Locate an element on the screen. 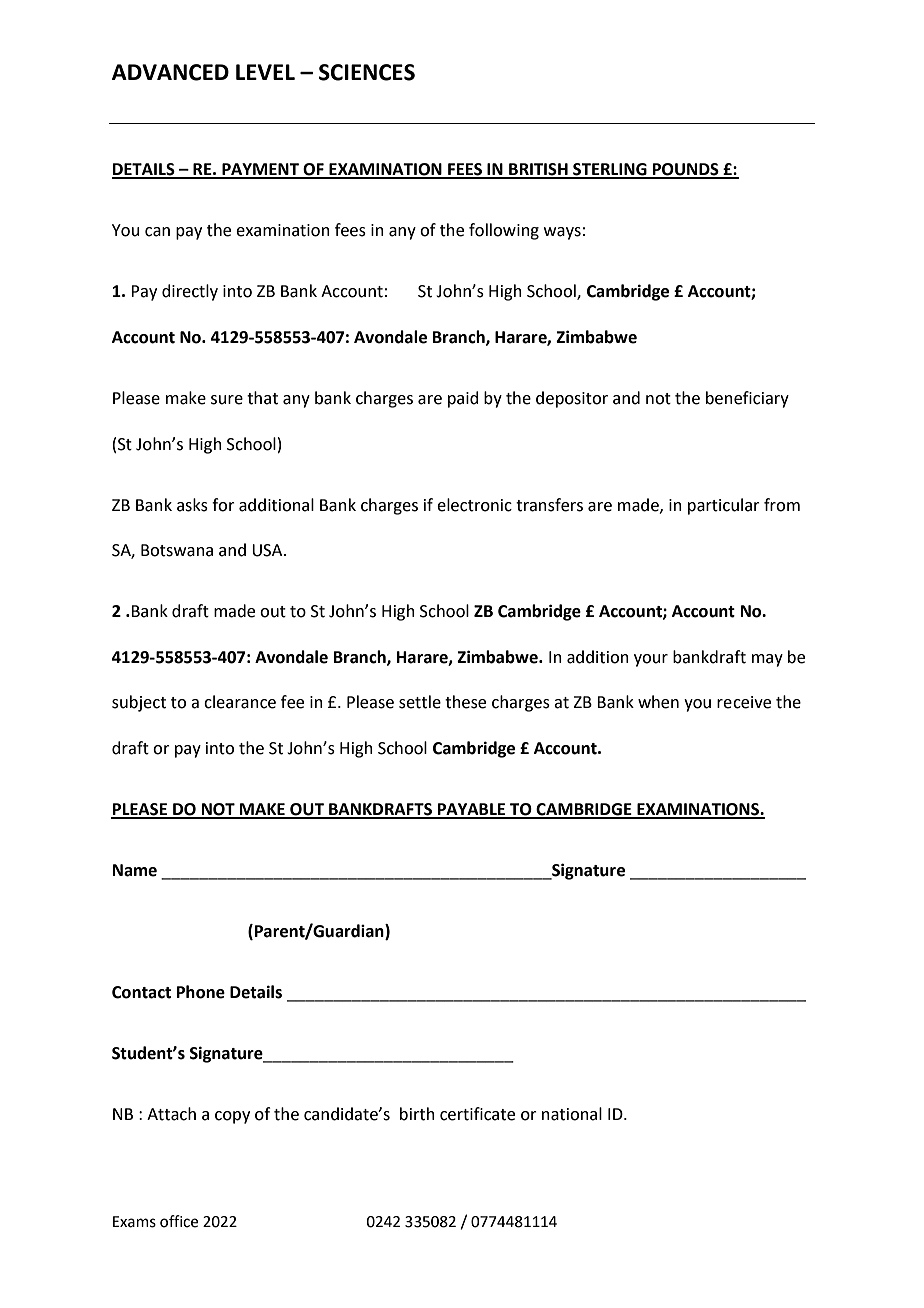 The width and height of the screenshot is (924, 1308). office is located at coordinates (179, 1221).
